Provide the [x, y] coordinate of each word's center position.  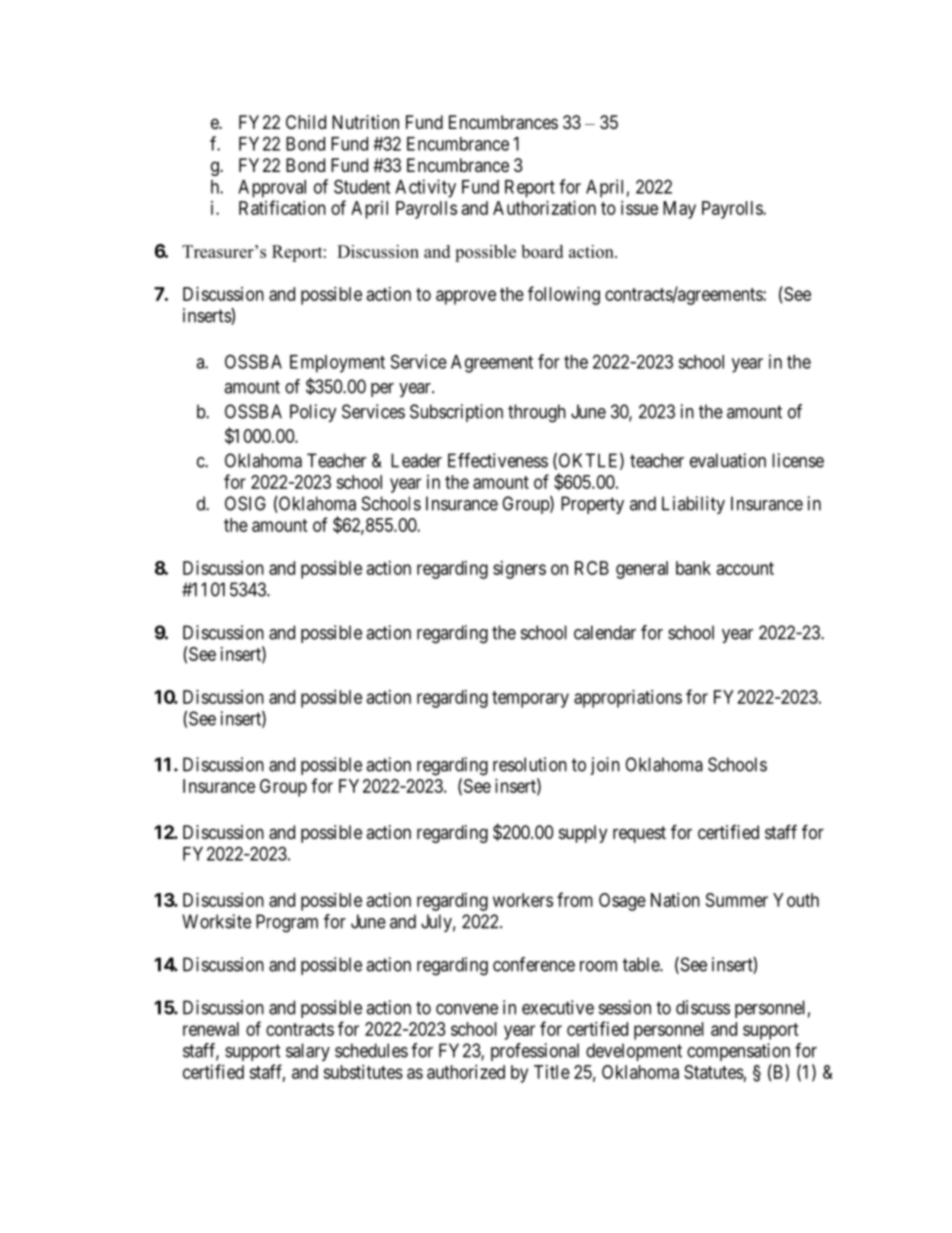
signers [519, 570]
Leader [416, 460]
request [639, 834]
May [679, 210]
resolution [530, 764]
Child [306, 122]
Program [287, 923]
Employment [337, 364]
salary [308, 1052]
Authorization [544, 208]
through [537, 413]
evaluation [728, 460]
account [745, 568]
